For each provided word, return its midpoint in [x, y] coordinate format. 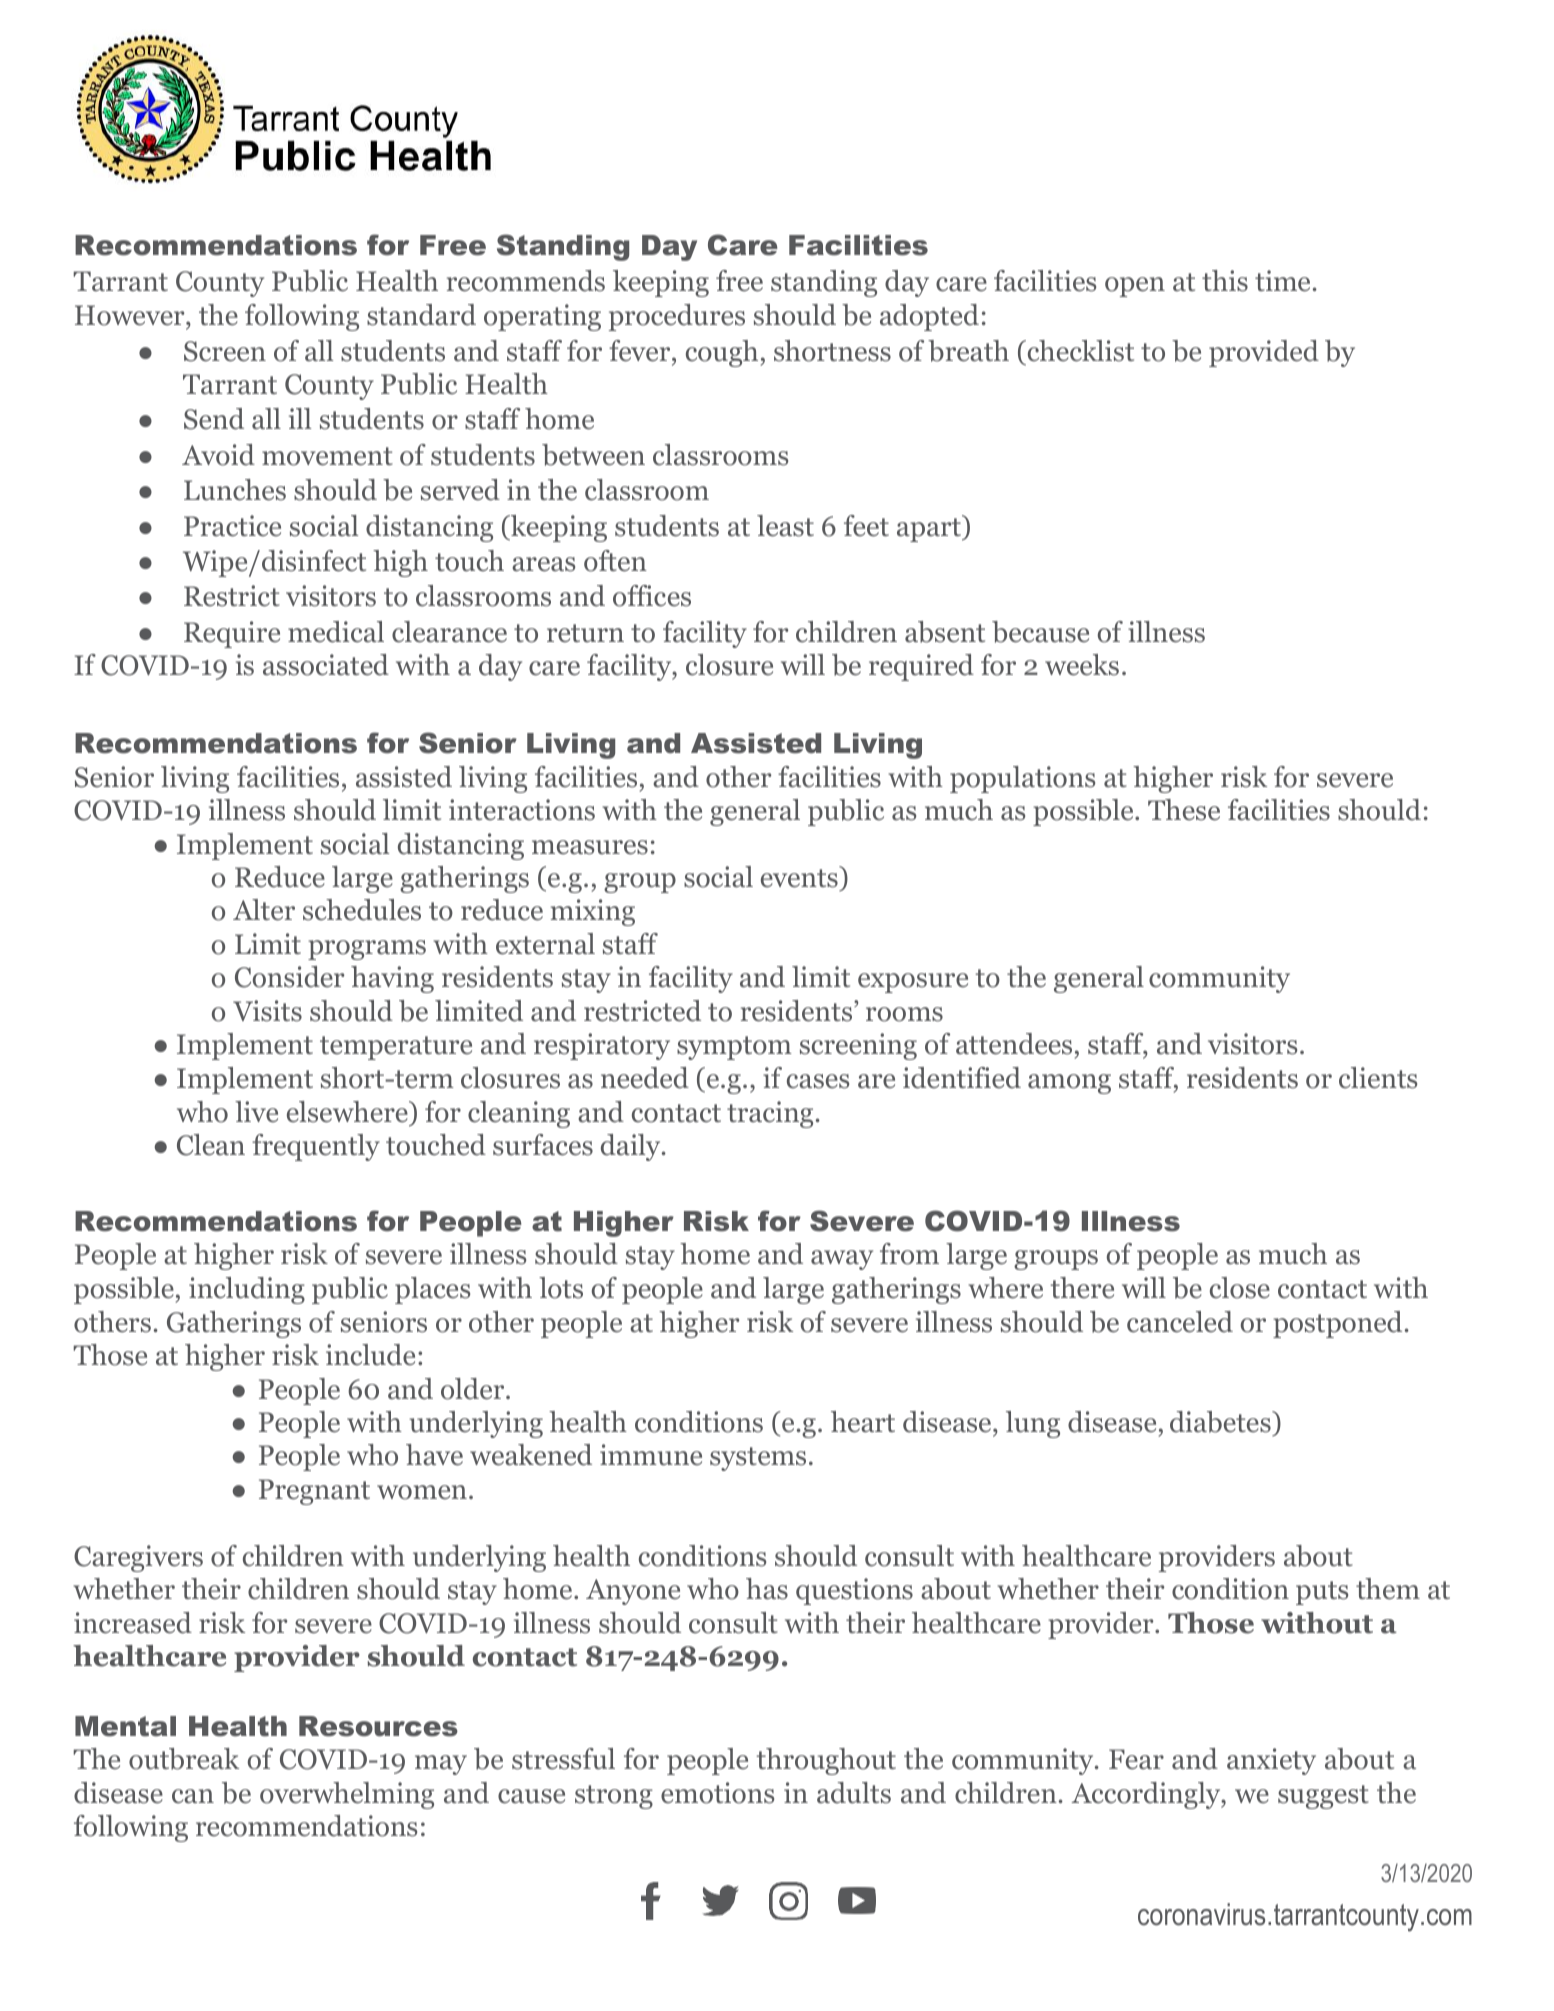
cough [722, 353]
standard [421, 315]
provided [1264, 353]
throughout [826, 1761]
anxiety [1271, 1761]
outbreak [184, 1759]
